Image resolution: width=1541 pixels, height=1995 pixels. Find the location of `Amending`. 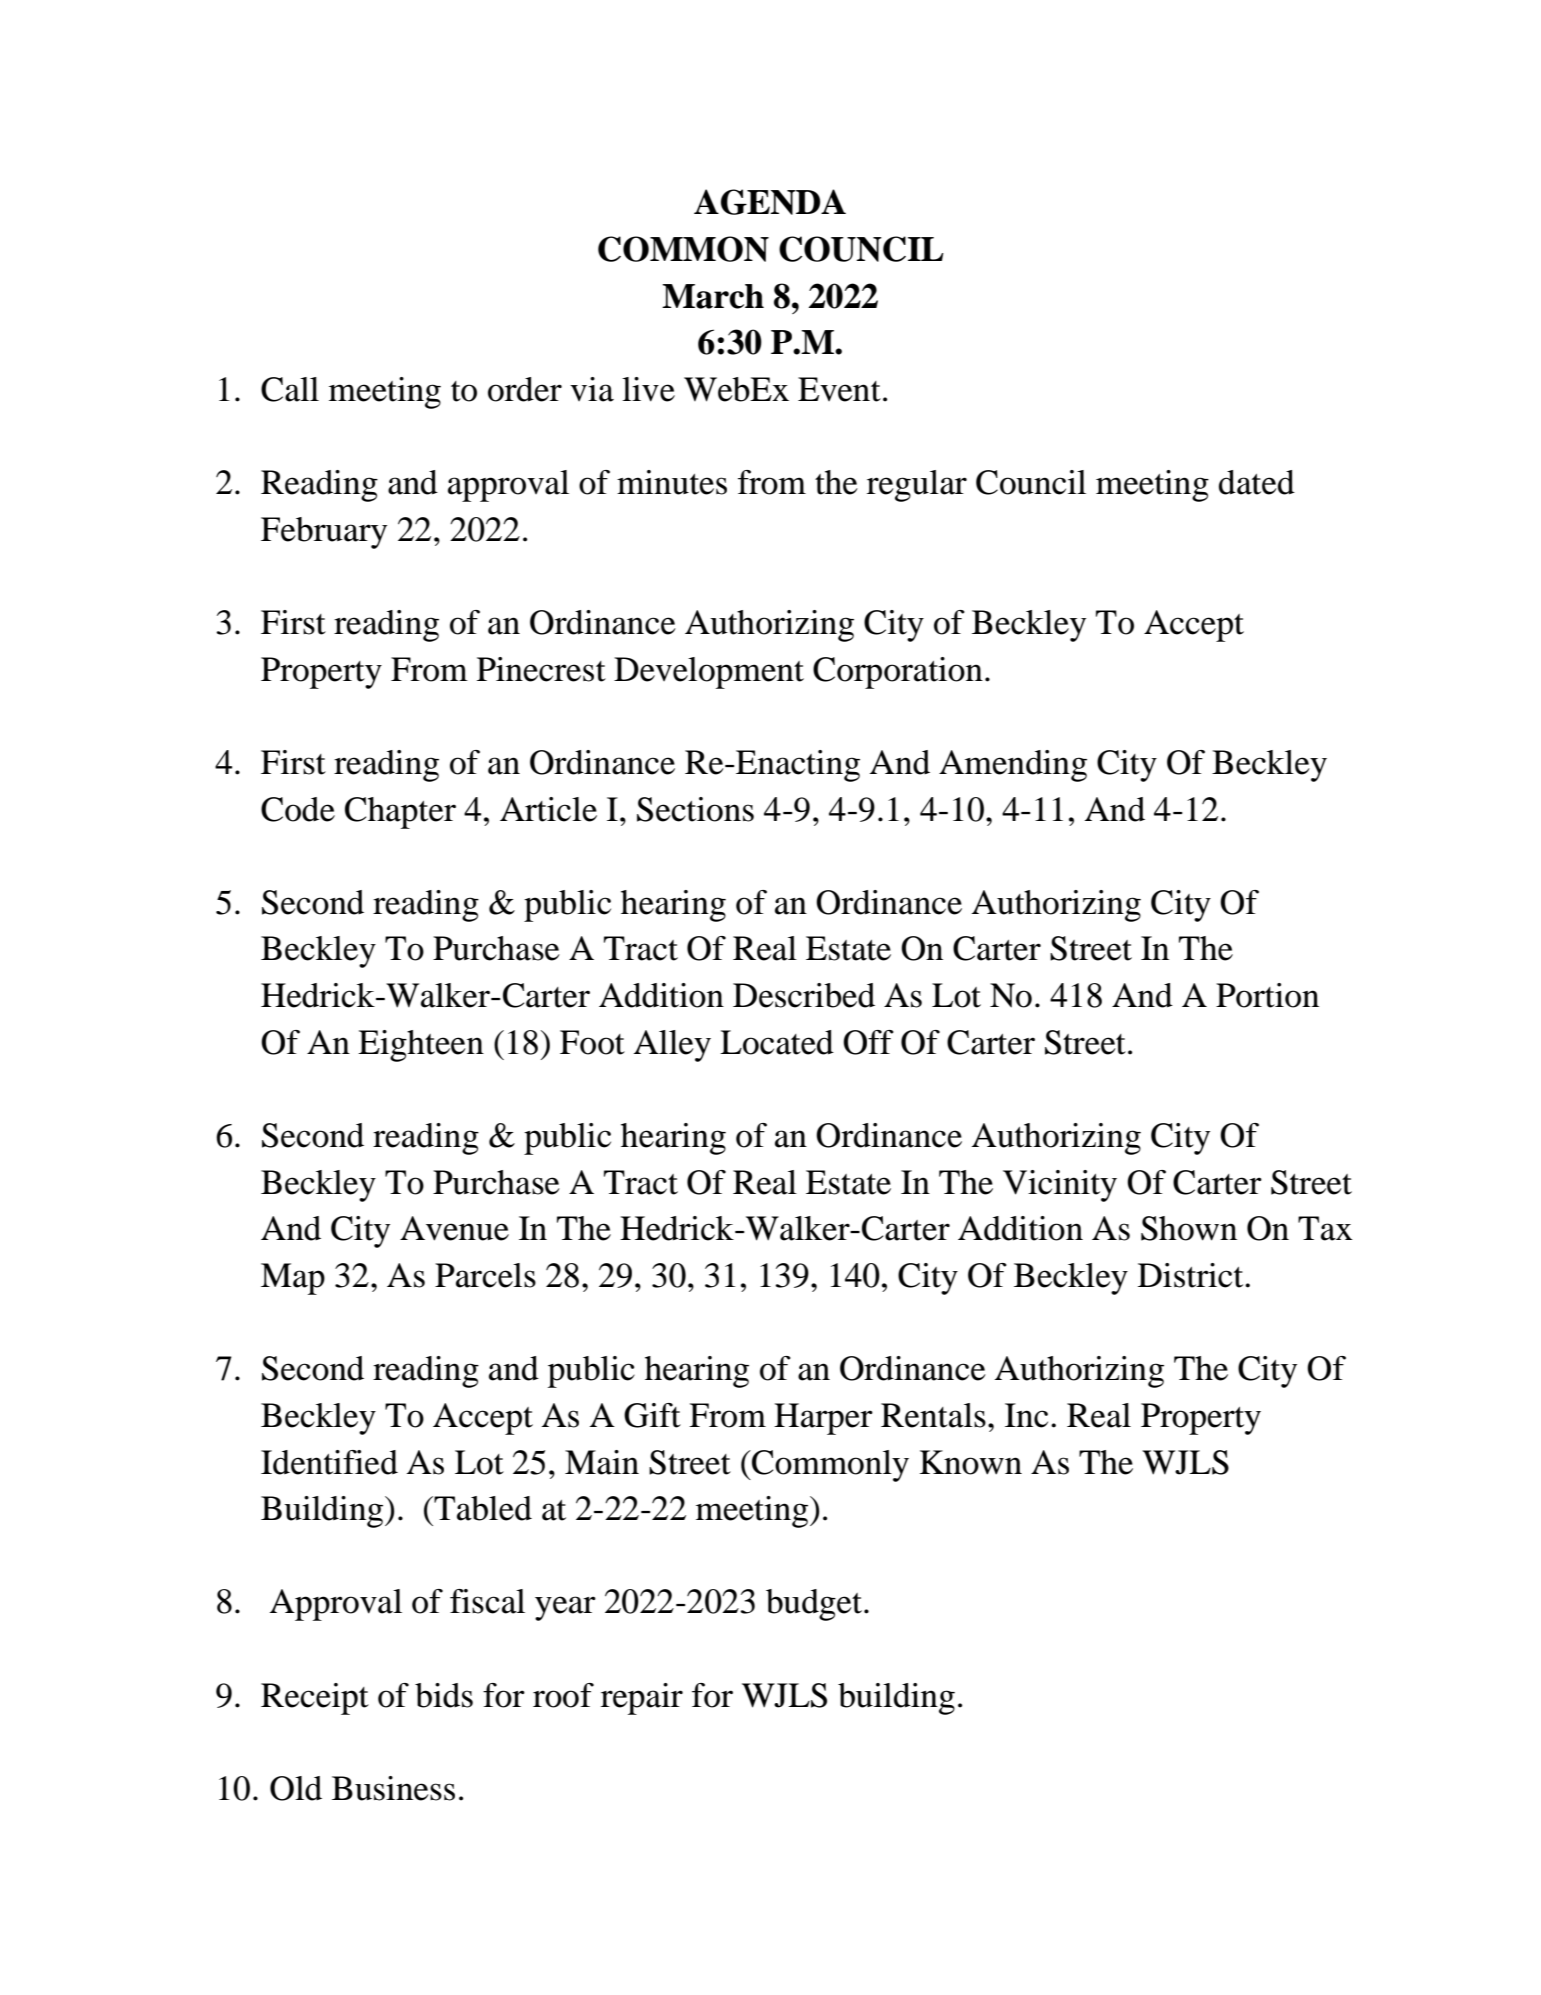

Amending is located at coordinates (1013, 766).
